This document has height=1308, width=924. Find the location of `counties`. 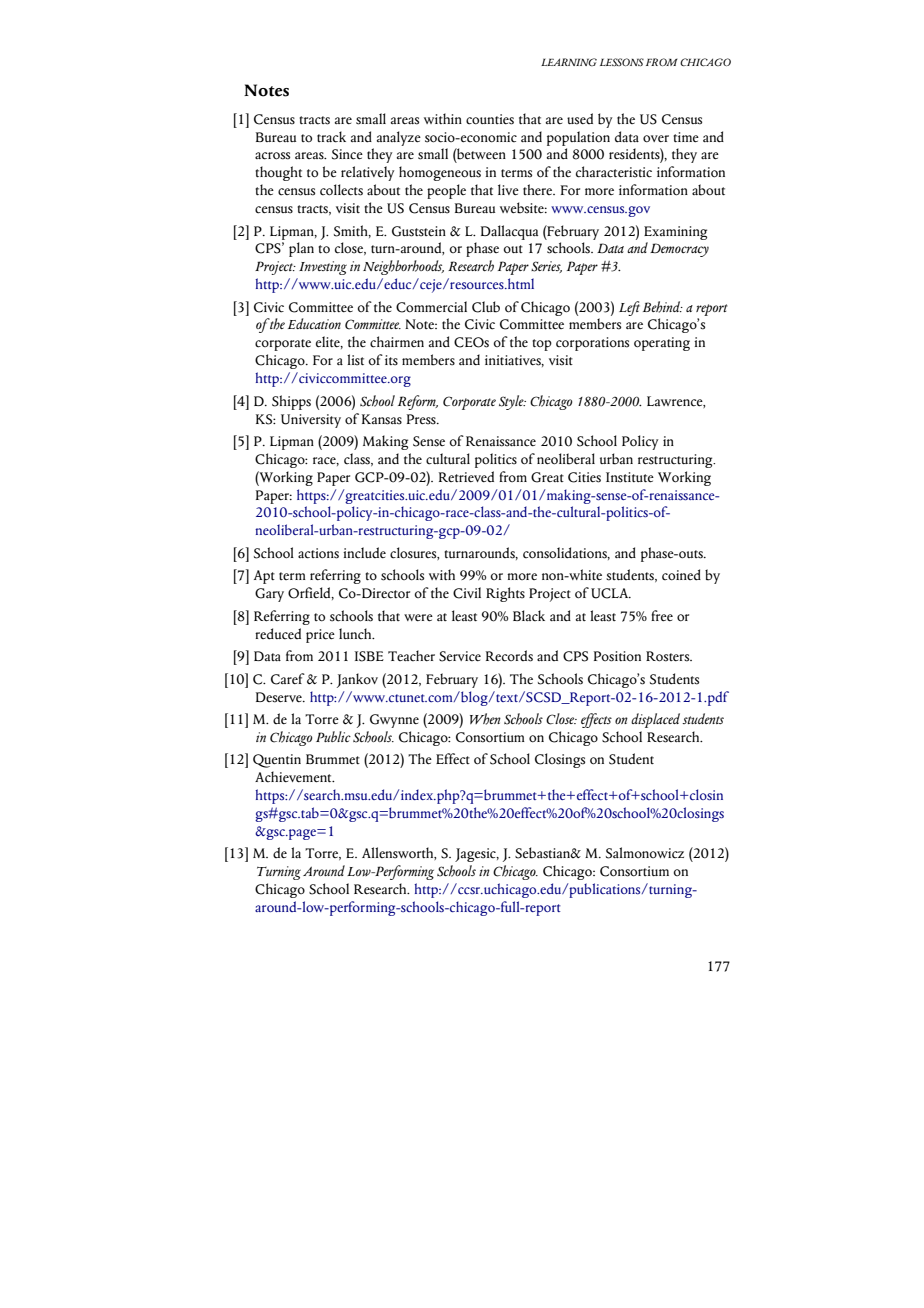

counties is located at coordinates (490, 119).
